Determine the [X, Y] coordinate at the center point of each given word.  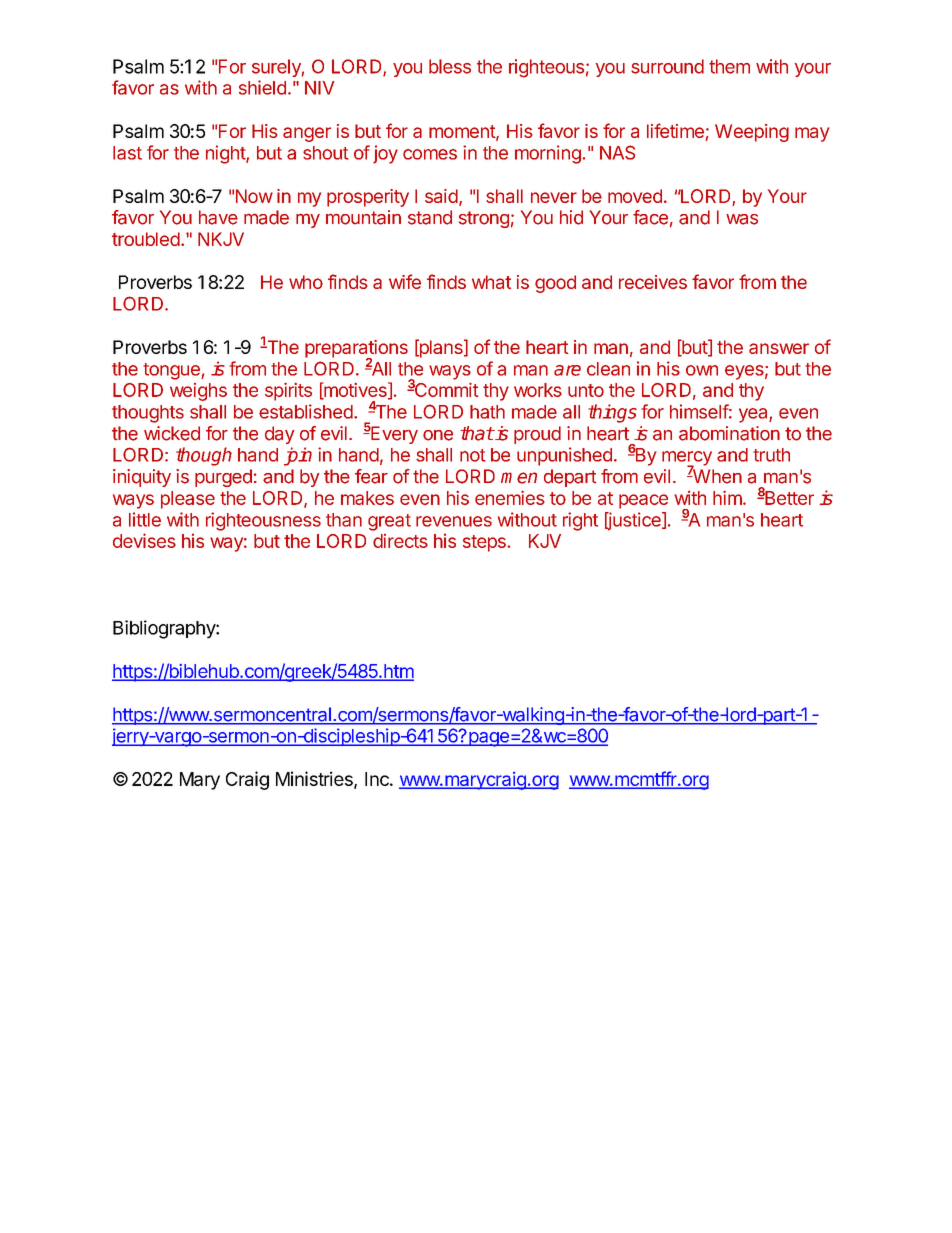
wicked [172, 433]
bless [450, 66]
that [477, 433]
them [729, 66]
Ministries [315, 779]
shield [262, 87]
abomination [729, 433]
